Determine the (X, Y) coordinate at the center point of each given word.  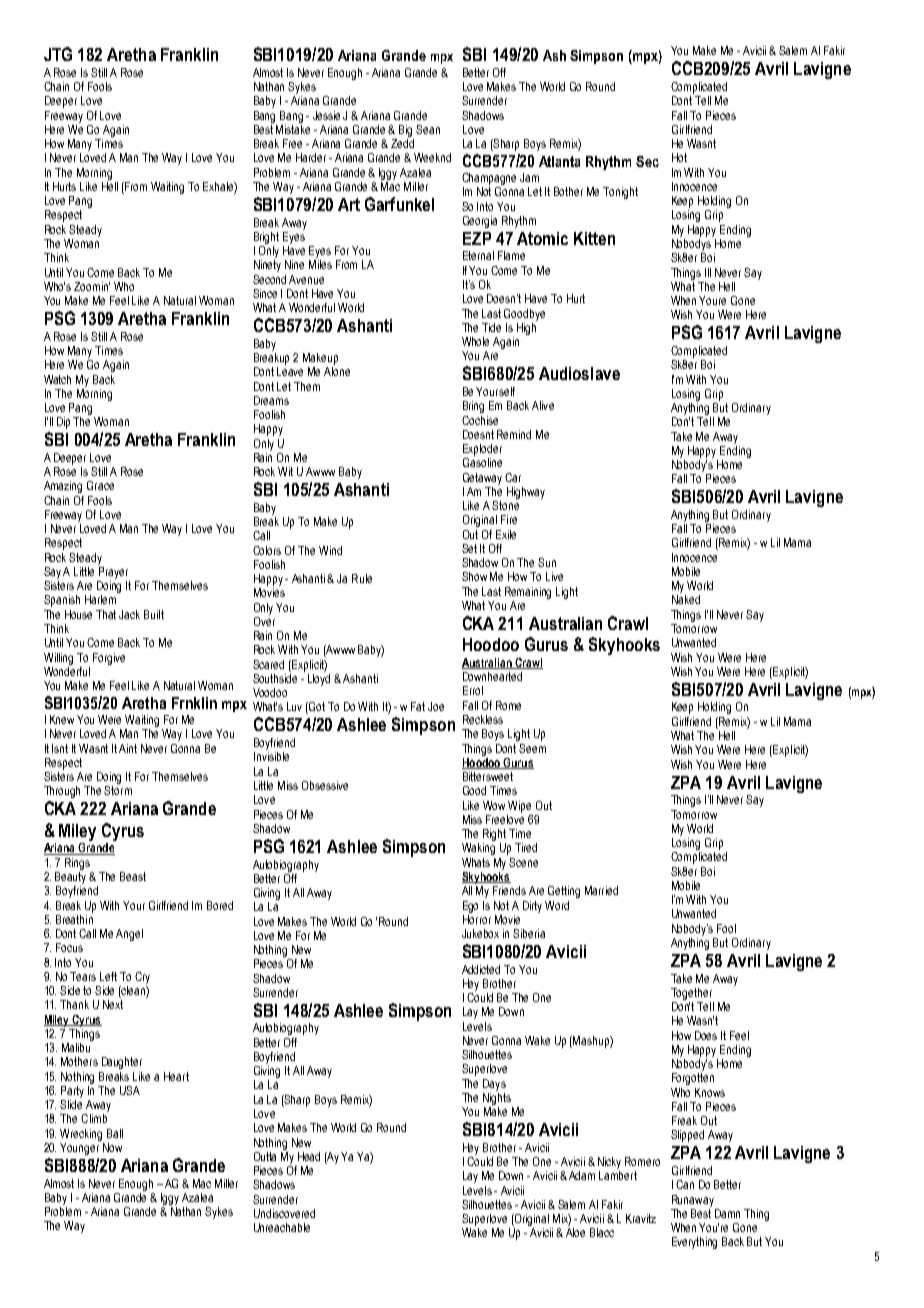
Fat (418, 706)
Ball (115, 1133)
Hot (679, 157)
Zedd (402, 143)
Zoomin (92, 286)
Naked (686, 599)
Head (309, 1156)
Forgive (109, 659)
